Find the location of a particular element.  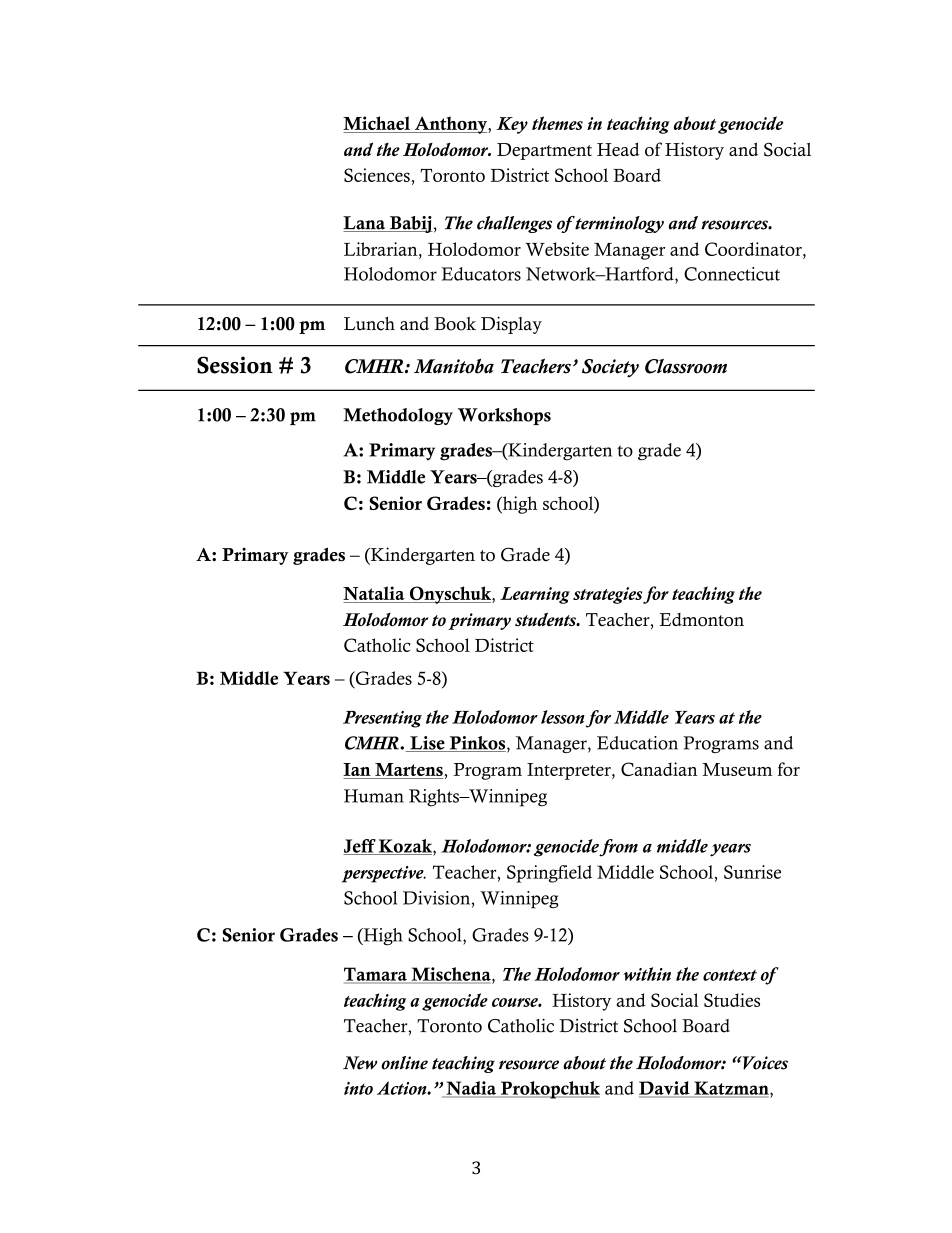

Edmonton is located at coordinates (702, 620).
